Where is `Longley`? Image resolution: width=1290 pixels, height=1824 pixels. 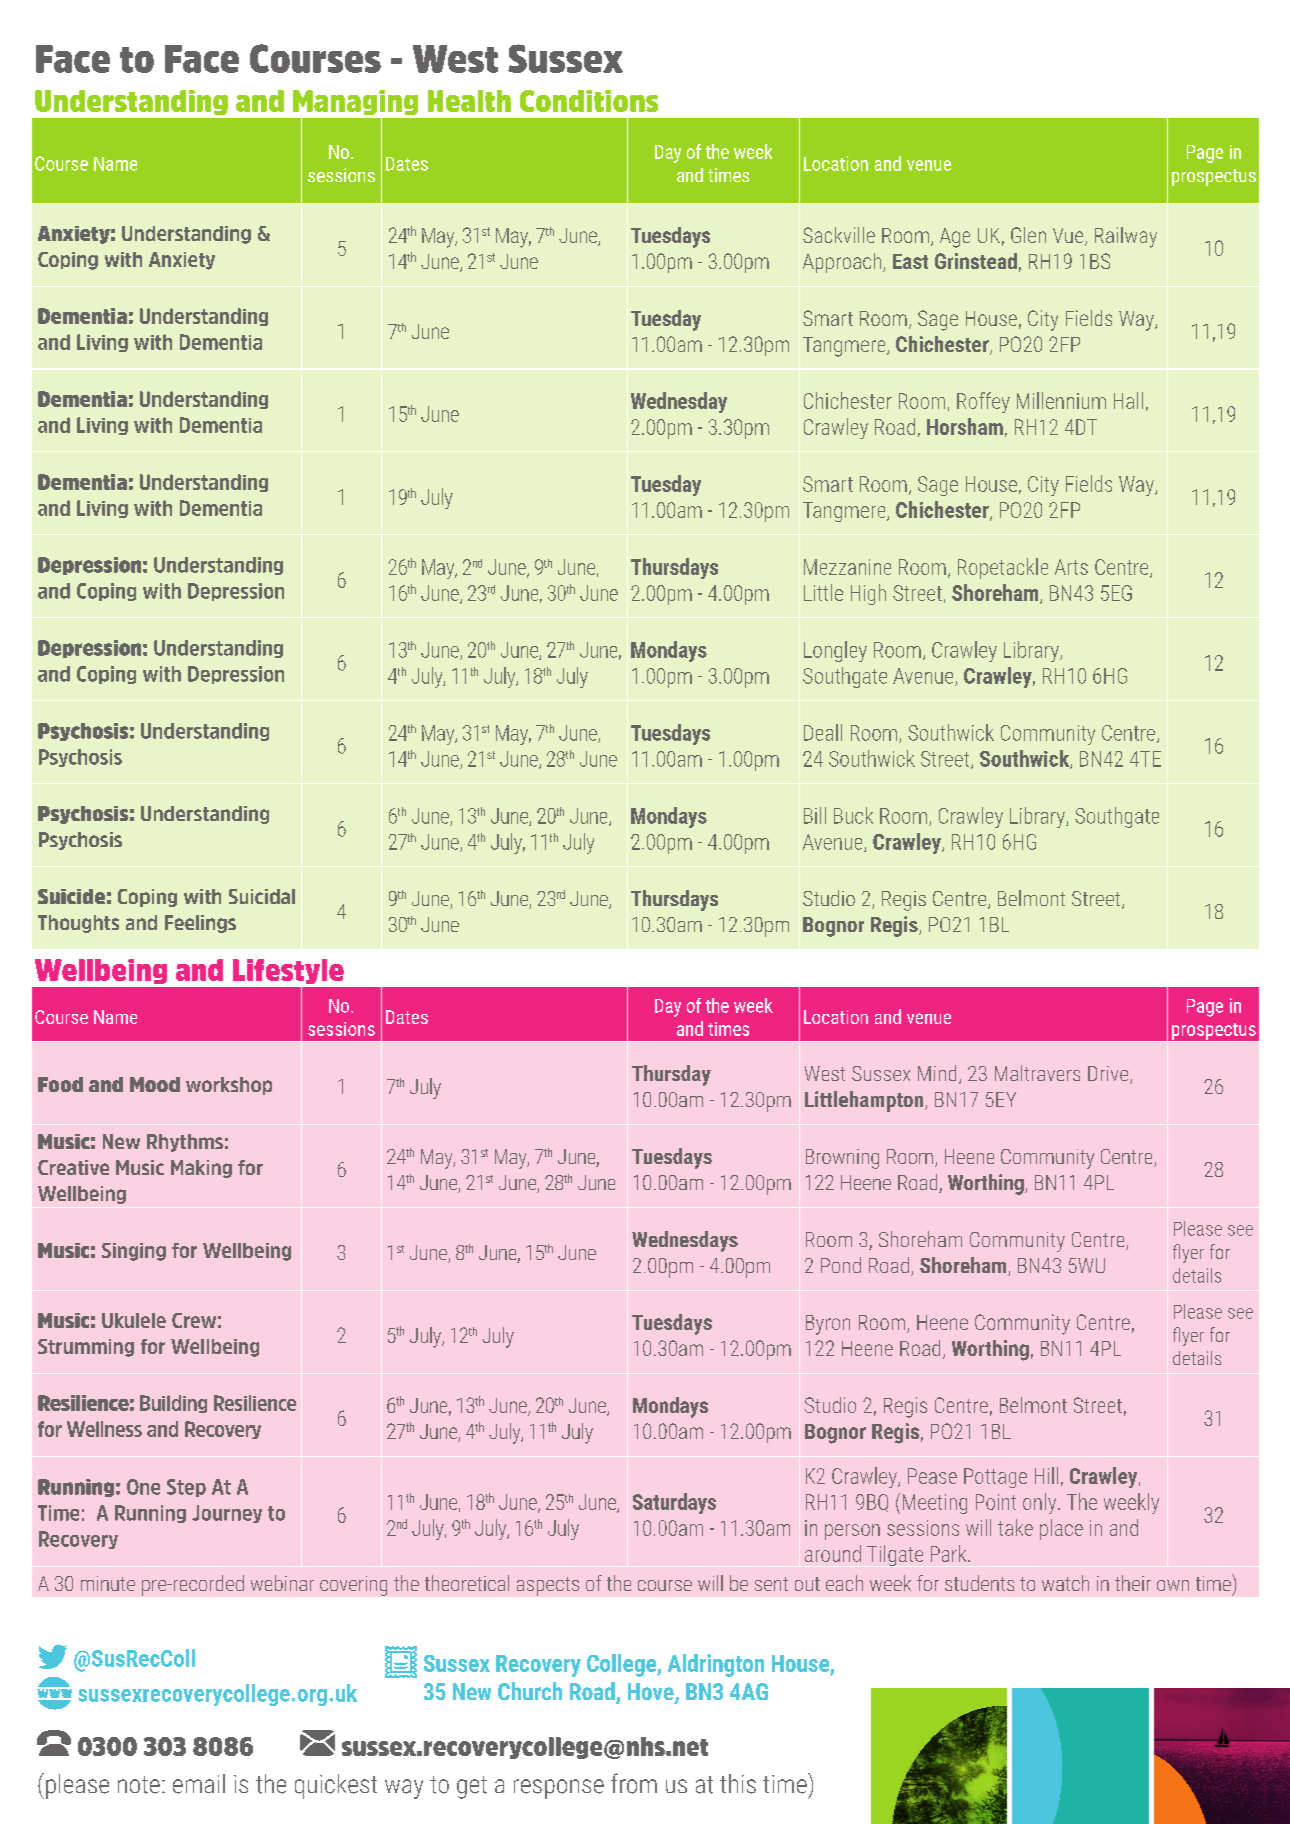
Longley is located at coordinates (835, 651).
